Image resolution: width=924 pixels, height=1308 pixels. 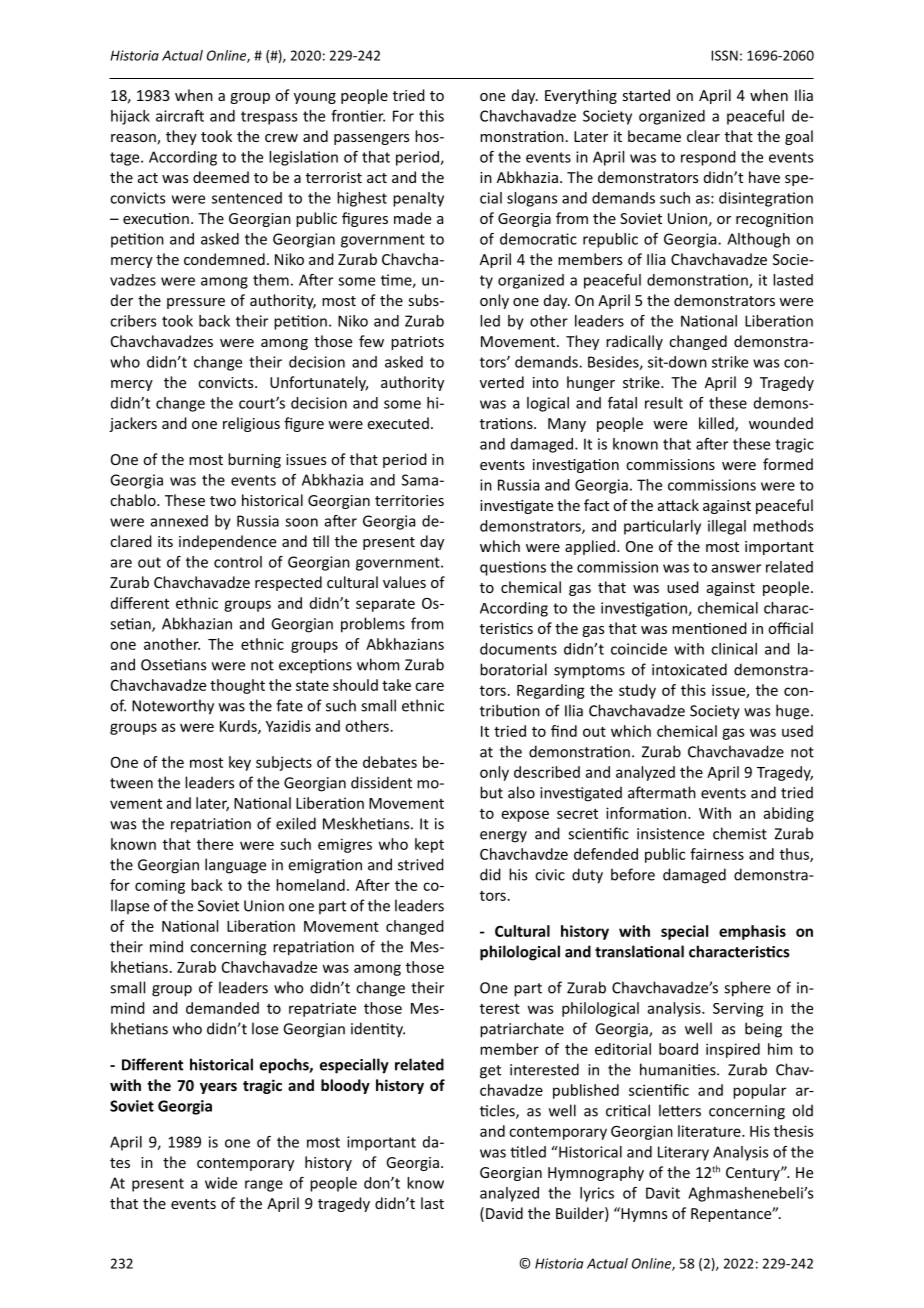 I want to click on David, so click(x=504, y=1213).
